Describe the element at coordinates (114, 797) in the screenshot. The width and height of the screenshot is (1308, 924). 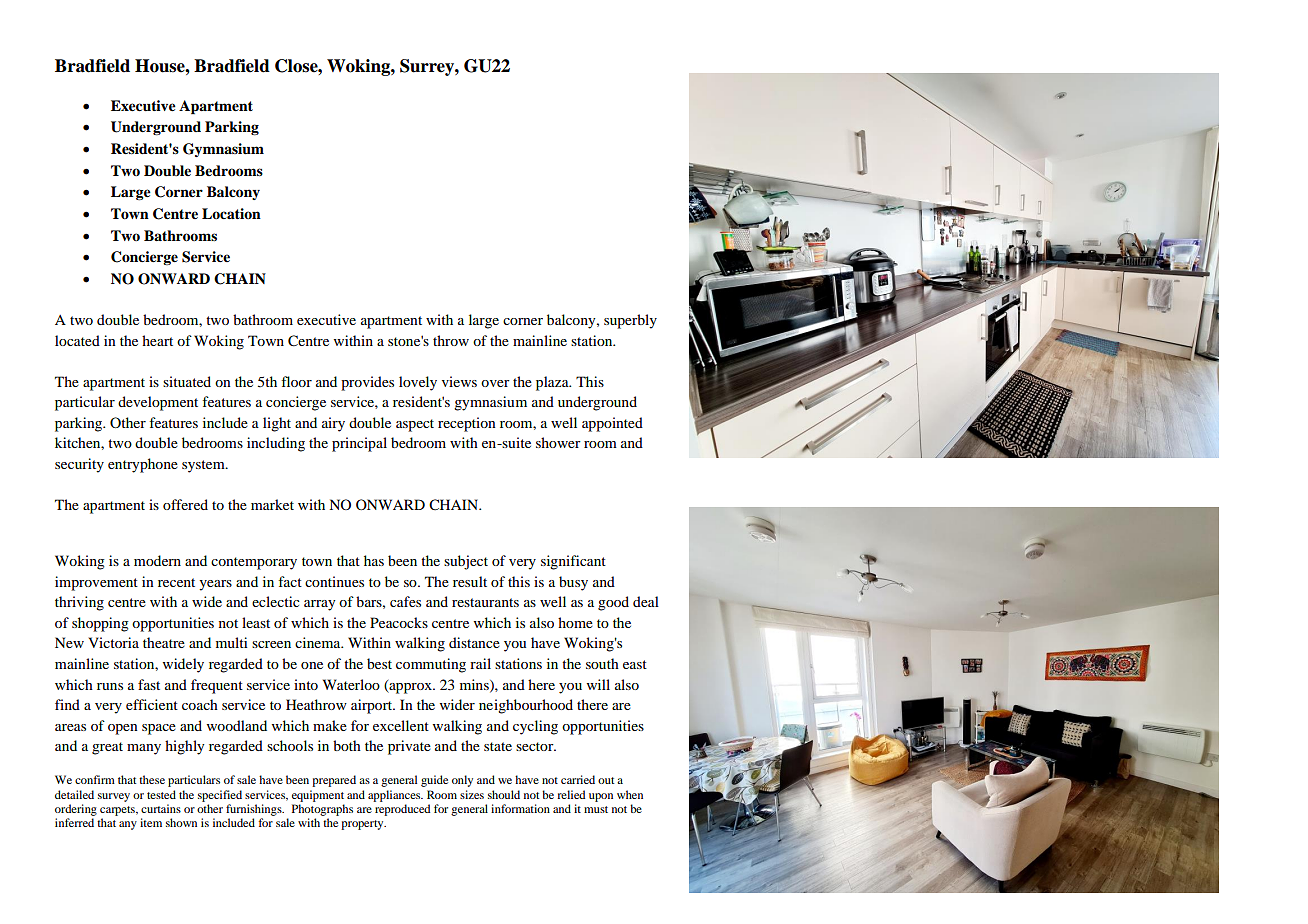
I see `survey` at that location.
